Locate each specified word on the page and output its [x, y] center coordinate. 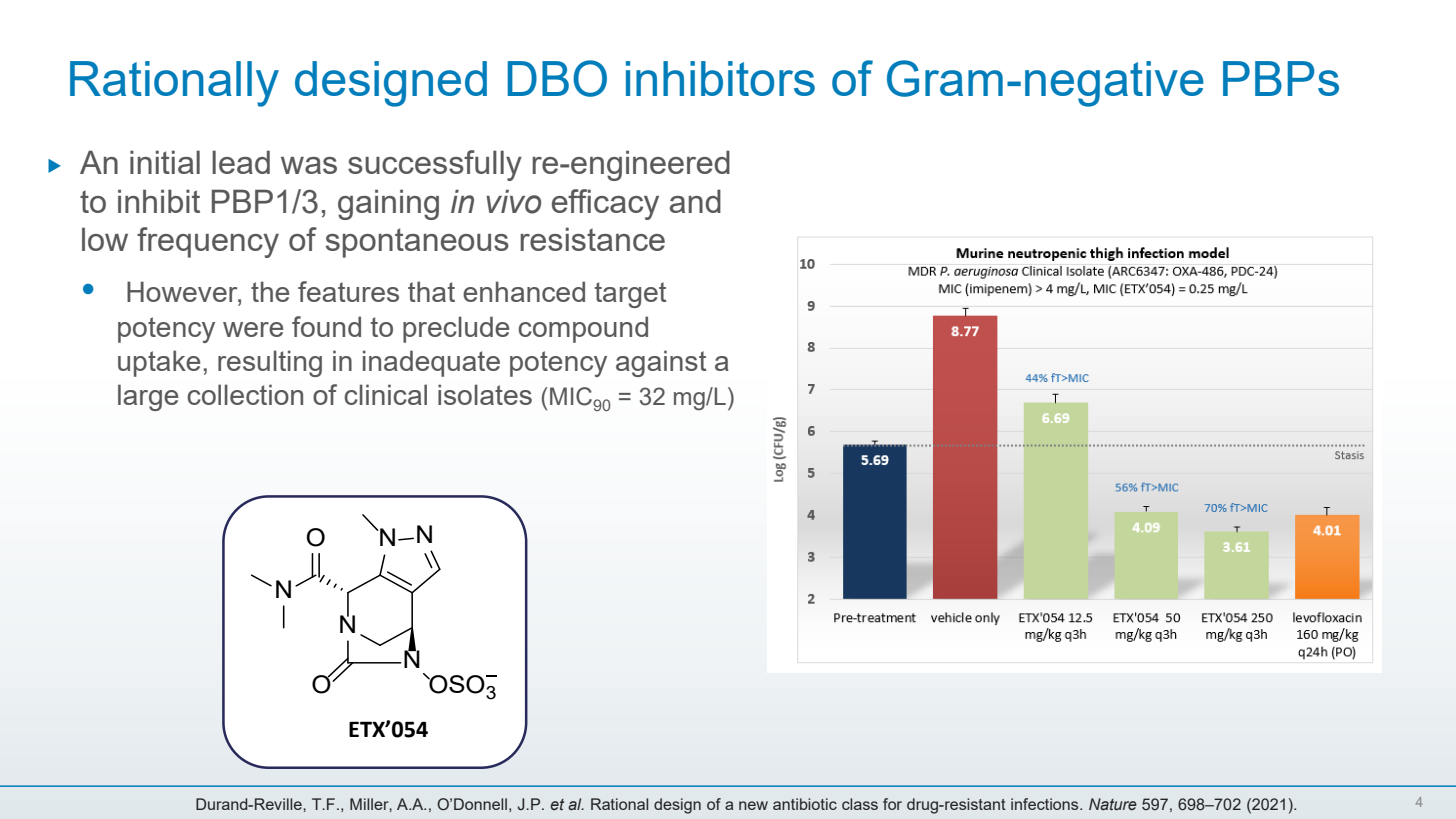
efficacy [605, 204]
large [148, 397]
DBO [557, 78]
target [631, 295]
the [270, 291]
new [753, 805]
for [892, 804]
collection [245, 394]
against [661, 363]
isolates [485, 394]
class [860, 804]
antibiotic [805, 804]
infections [1046, 804]
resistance [592, 239]
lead [241, 162]
